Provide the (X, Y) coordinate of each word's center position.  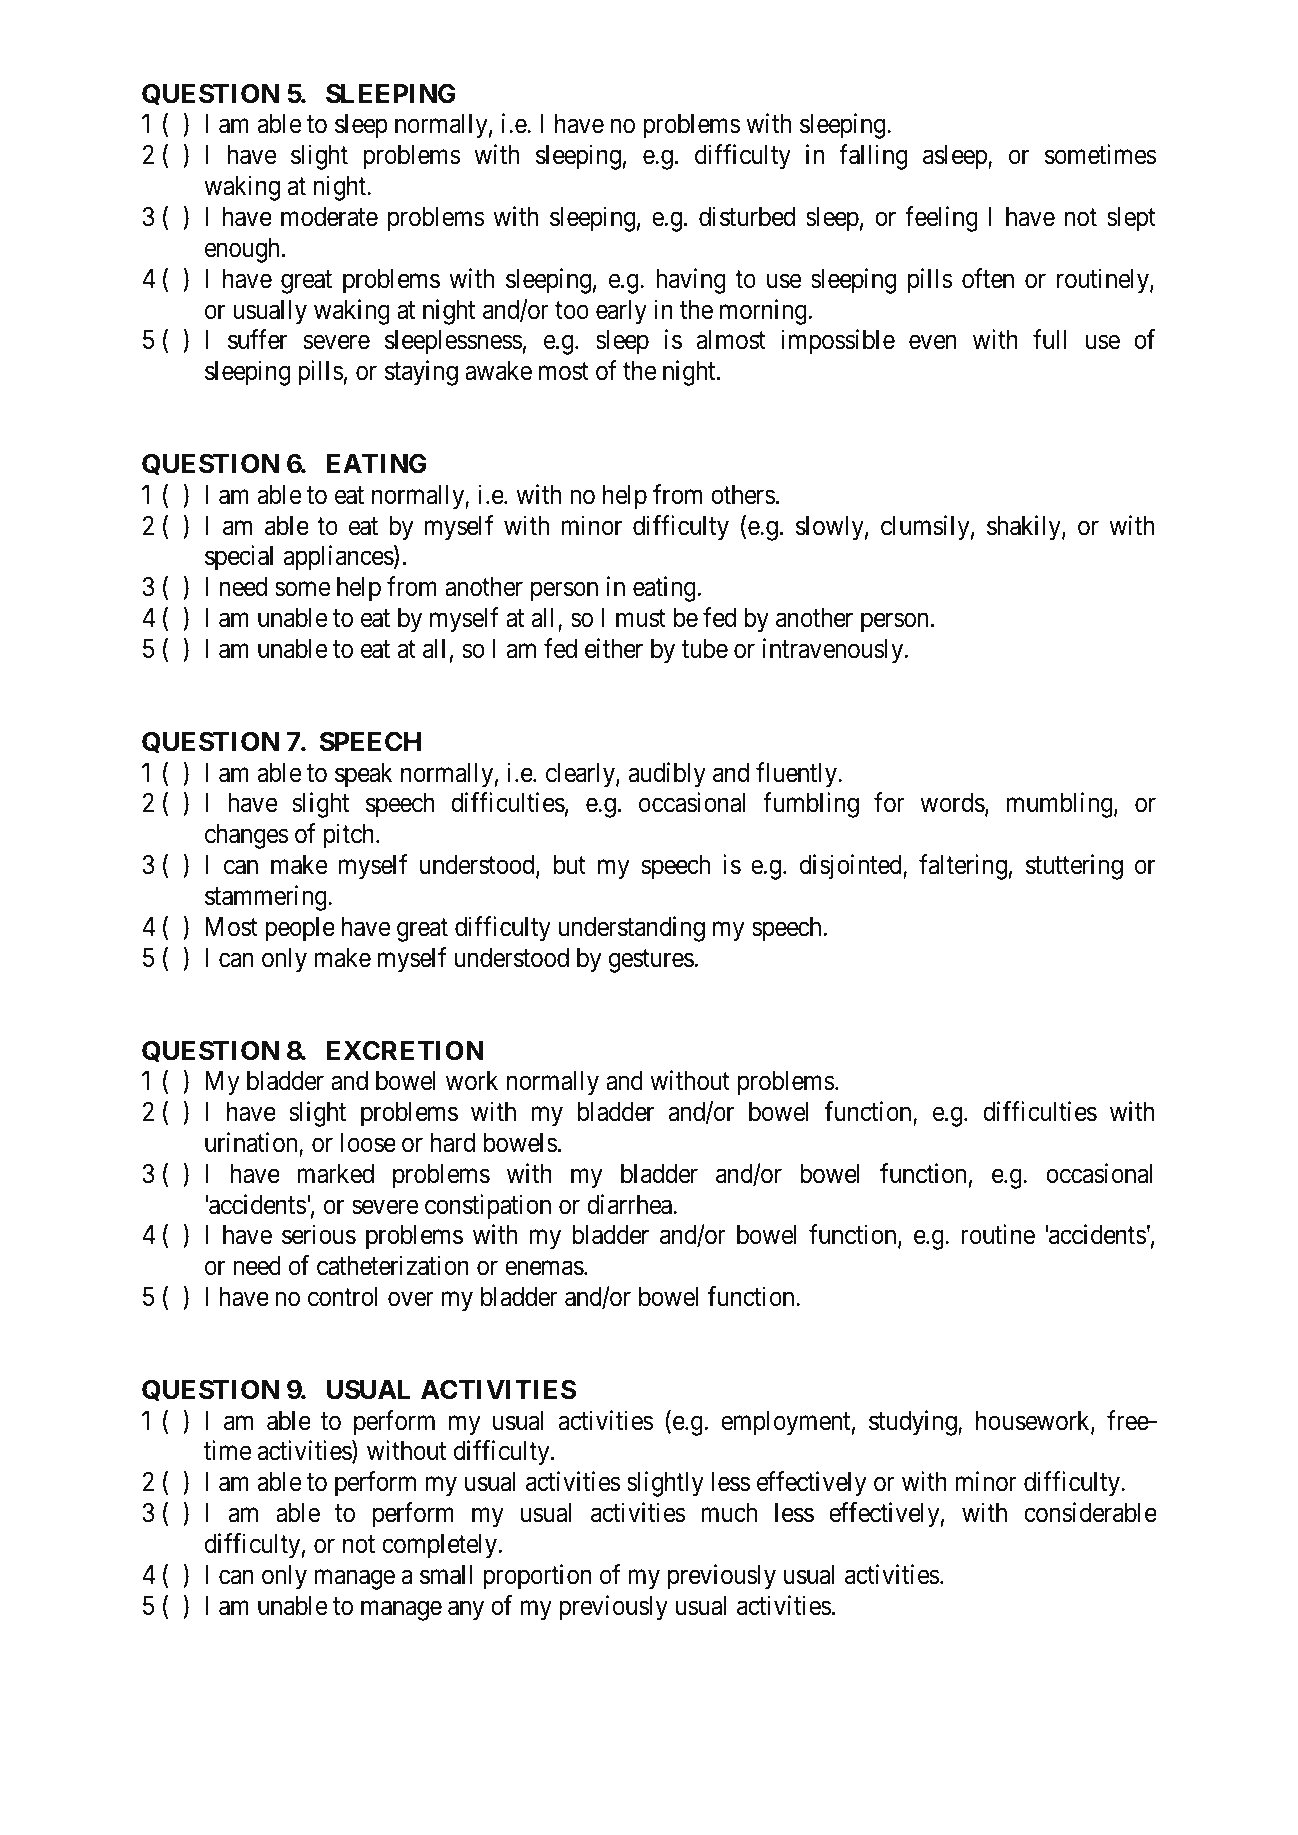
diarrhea (630, 1204)
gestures (651, 961)
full (1049, 339)
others (743, 495)
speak (363, 775)
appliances (339, 558)
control (343, 1297)
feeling (941, 219)
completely (441, 1546)
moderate (329, 217)
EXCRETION (405, 1050)
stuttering (1074, 867)
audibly (667, 775)
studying (914, 1423)
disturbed (747, 216)
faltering (963, 867)
